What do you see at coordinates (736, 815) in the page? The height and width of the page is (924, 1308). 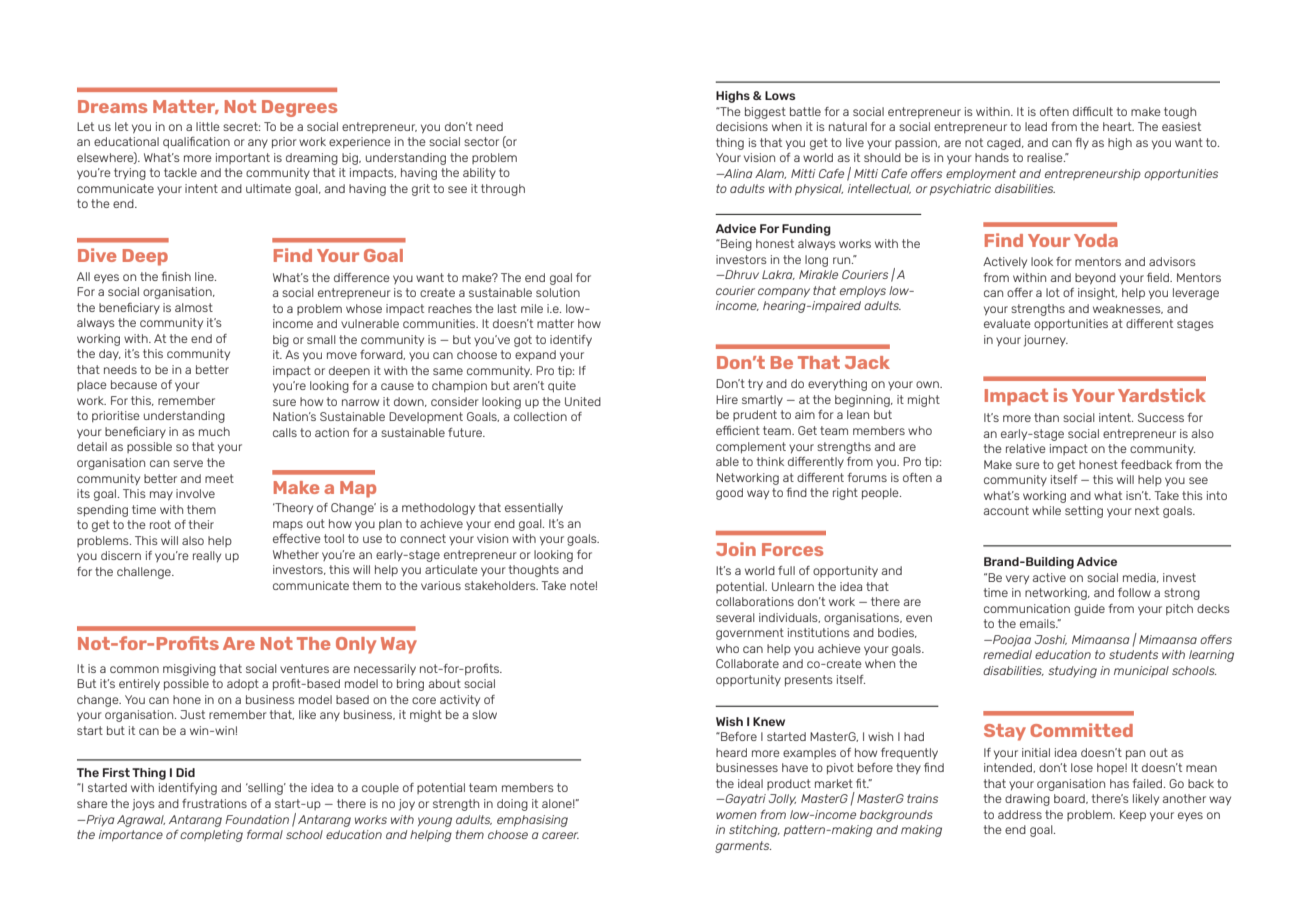 I see `women` at bounding box center [736, 815].
